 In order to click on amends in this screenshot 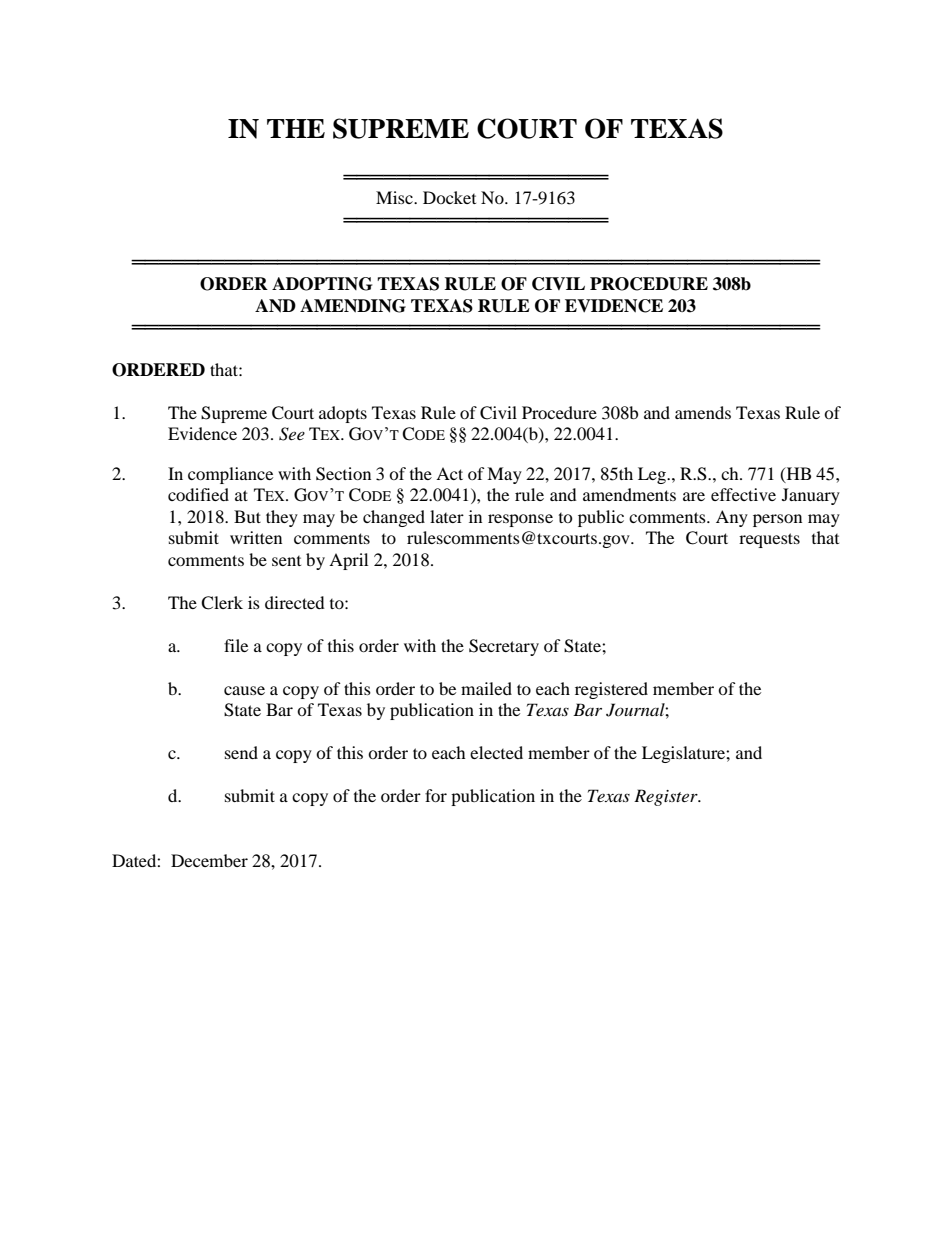, I will do `click(703, 412)`.
